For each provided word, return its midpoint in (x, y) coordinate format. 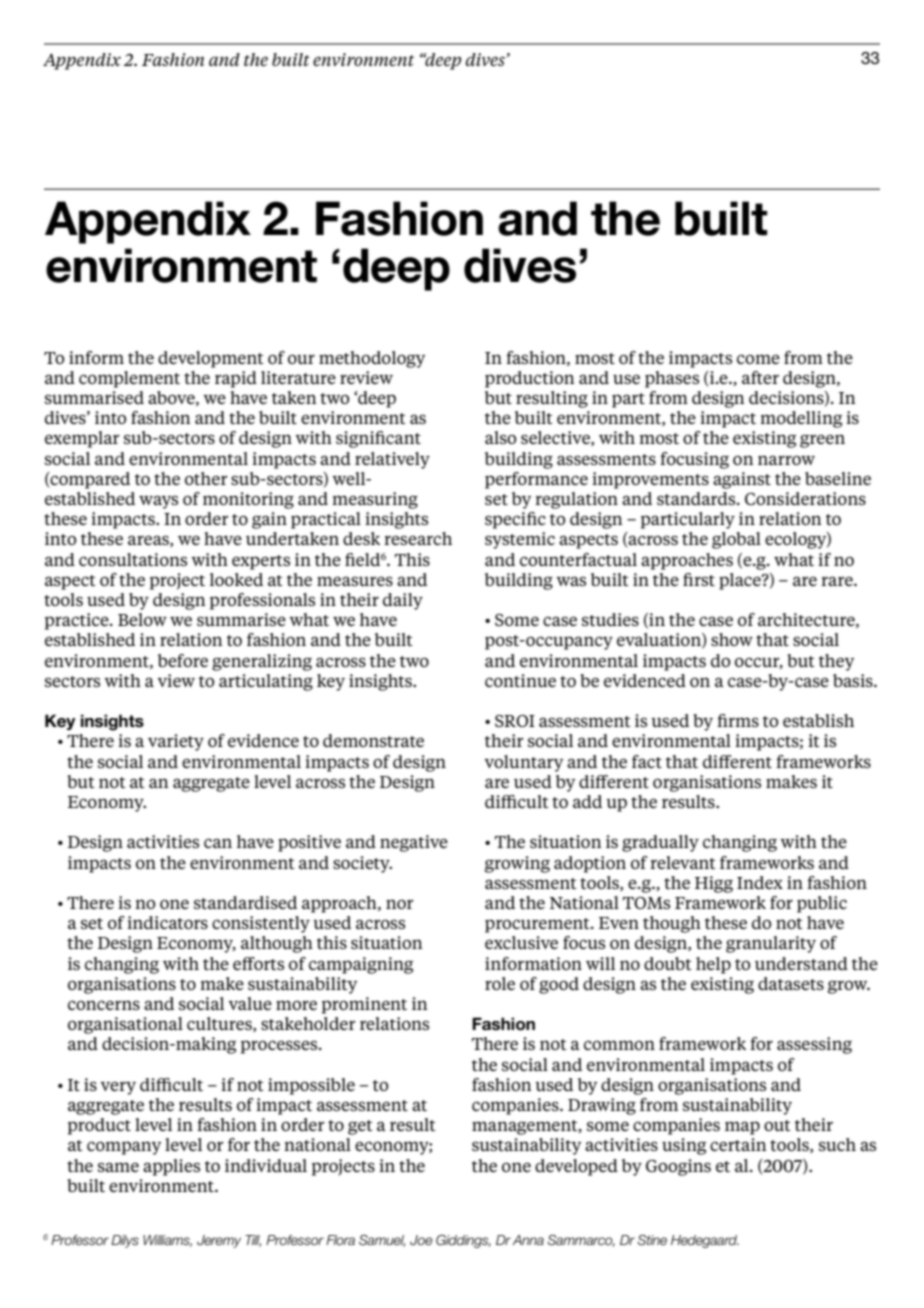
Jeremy (219, 1241)
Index (760, 882)
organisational (125, 1025)
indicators (167, 922)
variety (176, 742)
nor (400, 904)
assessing (814, 1045)
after (760, 377)
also (500, 437)
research (418, 538)
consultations (133, 559)
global (736, 540)
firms (738, 720)
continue (520, 680)
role (500, 983)
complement (129, 379)
